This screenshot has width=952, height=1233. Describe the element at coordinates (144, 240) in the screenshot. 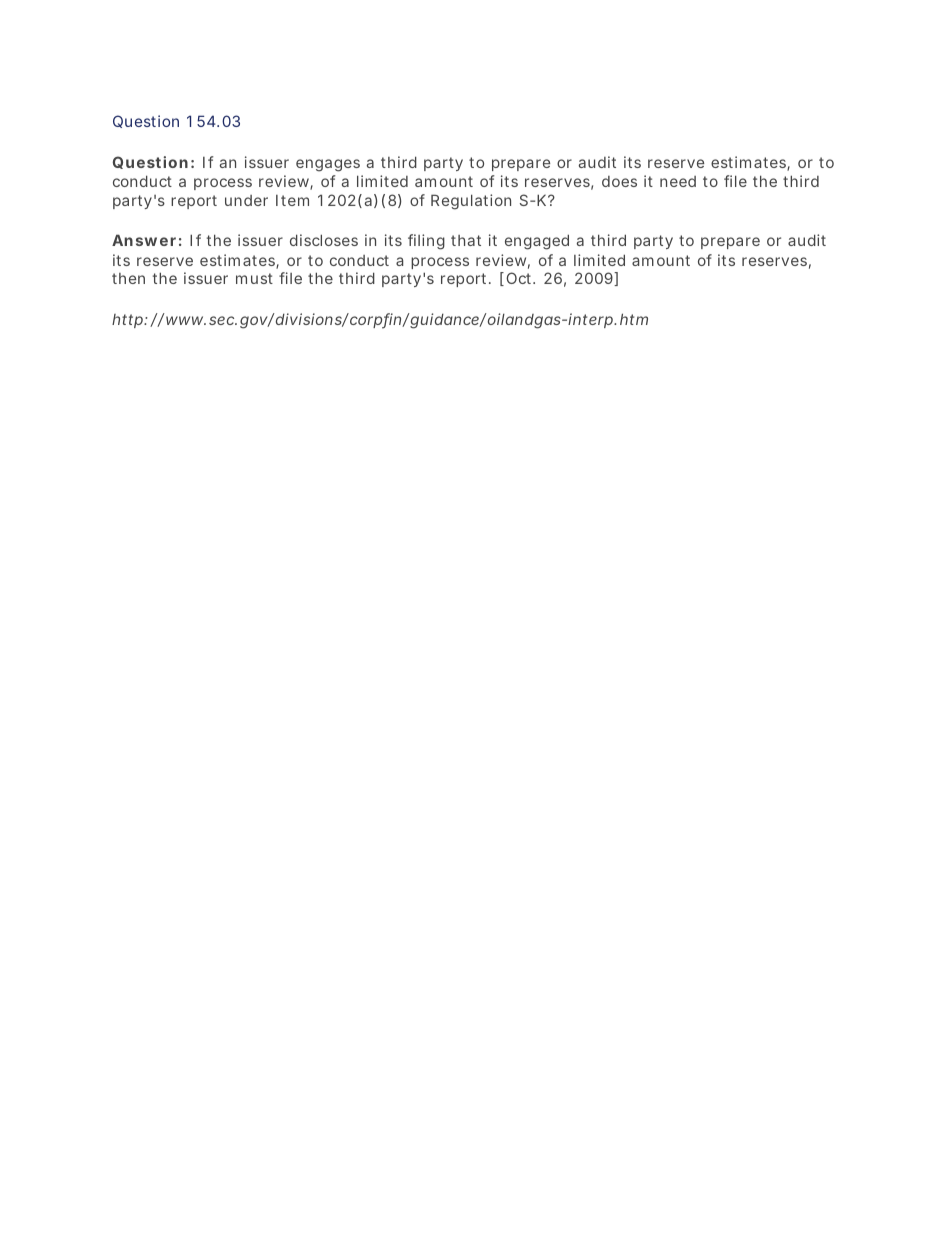

I see `Answer` at that location.
